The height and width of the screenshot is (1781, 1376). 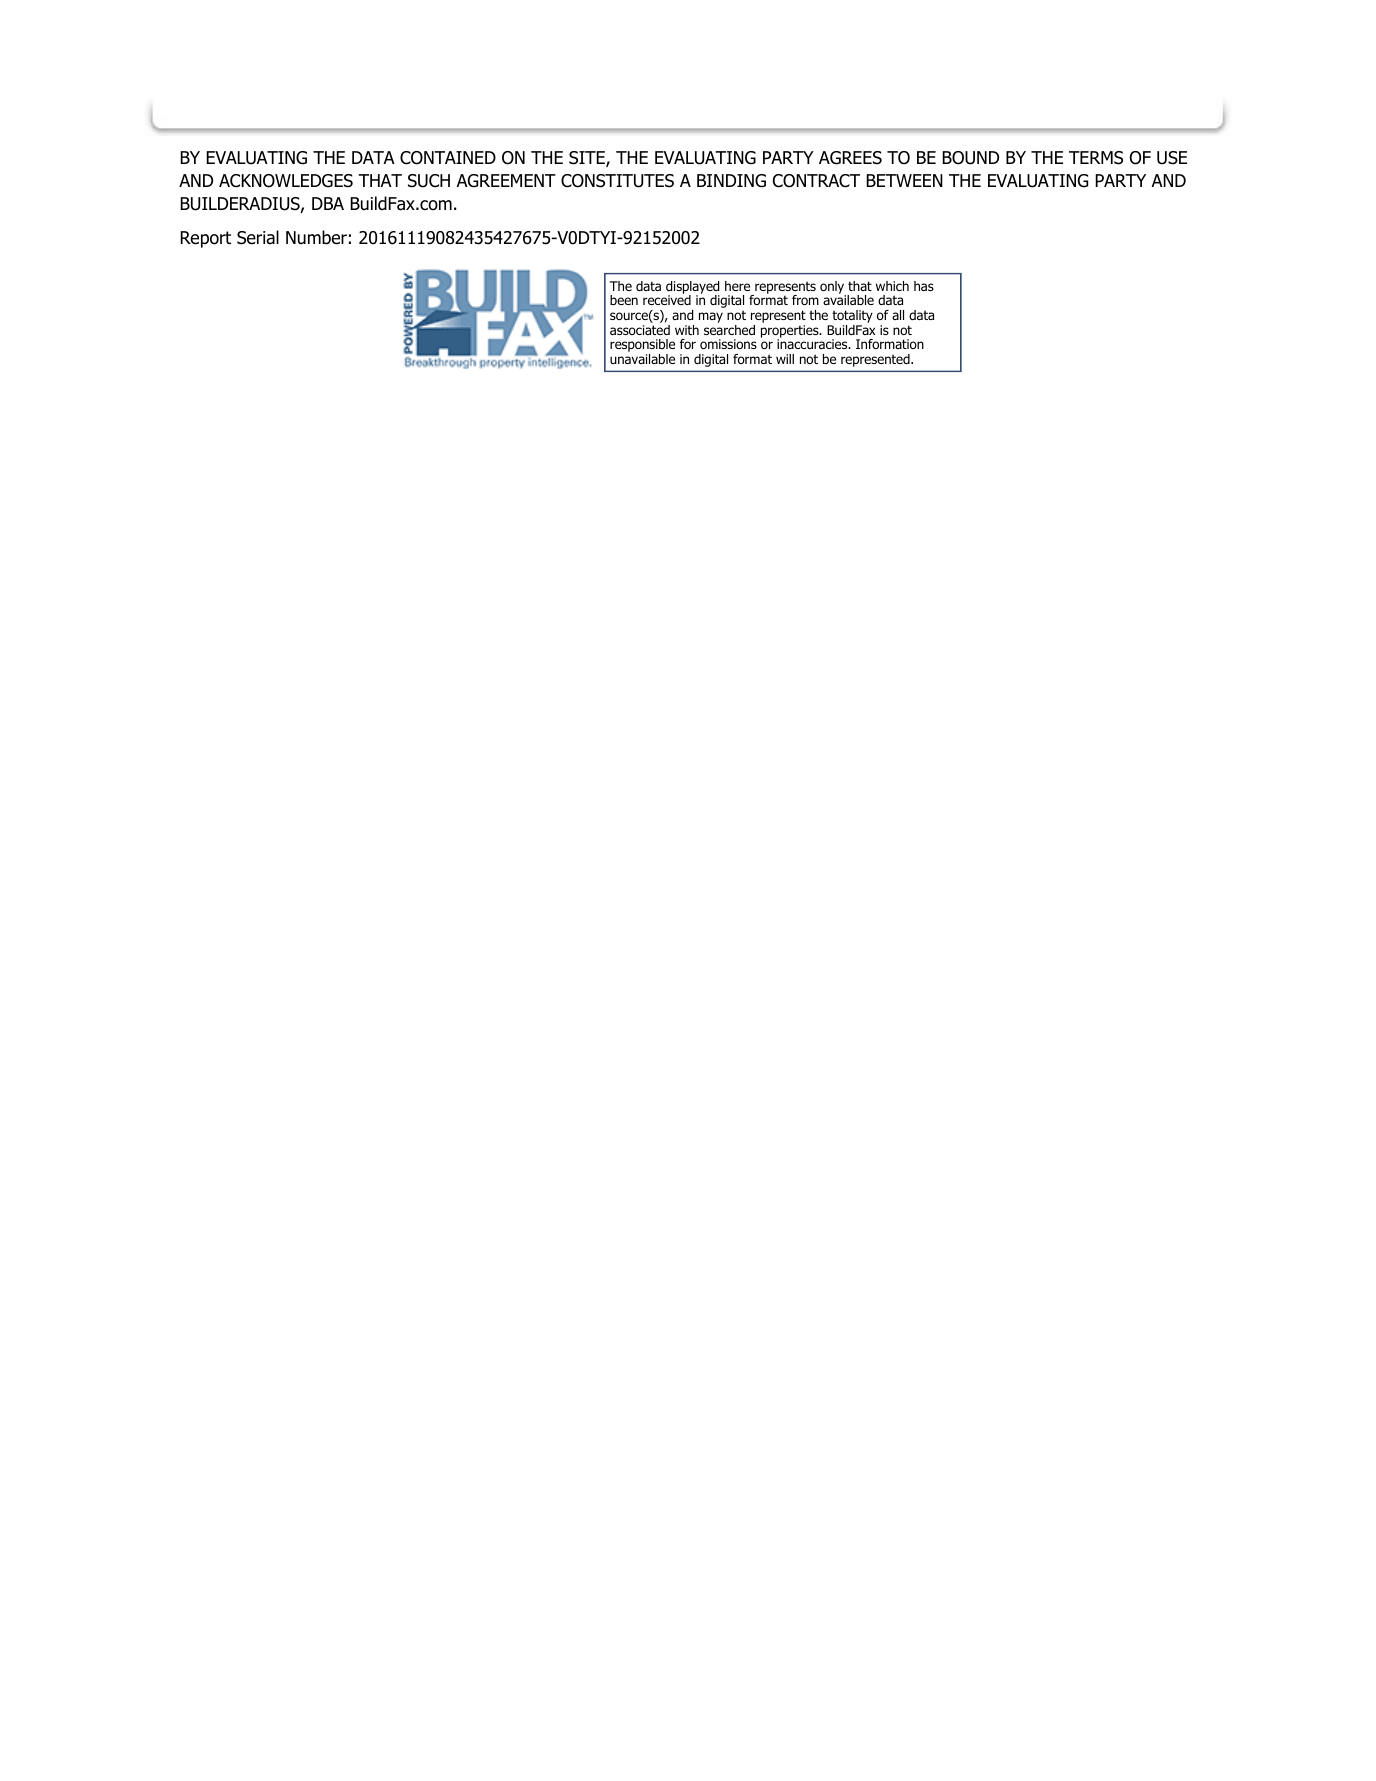 What do you see at coordinates (904, 180) in the screenshot?
I see `BETWEEN` at bounding box center [904, 180].
